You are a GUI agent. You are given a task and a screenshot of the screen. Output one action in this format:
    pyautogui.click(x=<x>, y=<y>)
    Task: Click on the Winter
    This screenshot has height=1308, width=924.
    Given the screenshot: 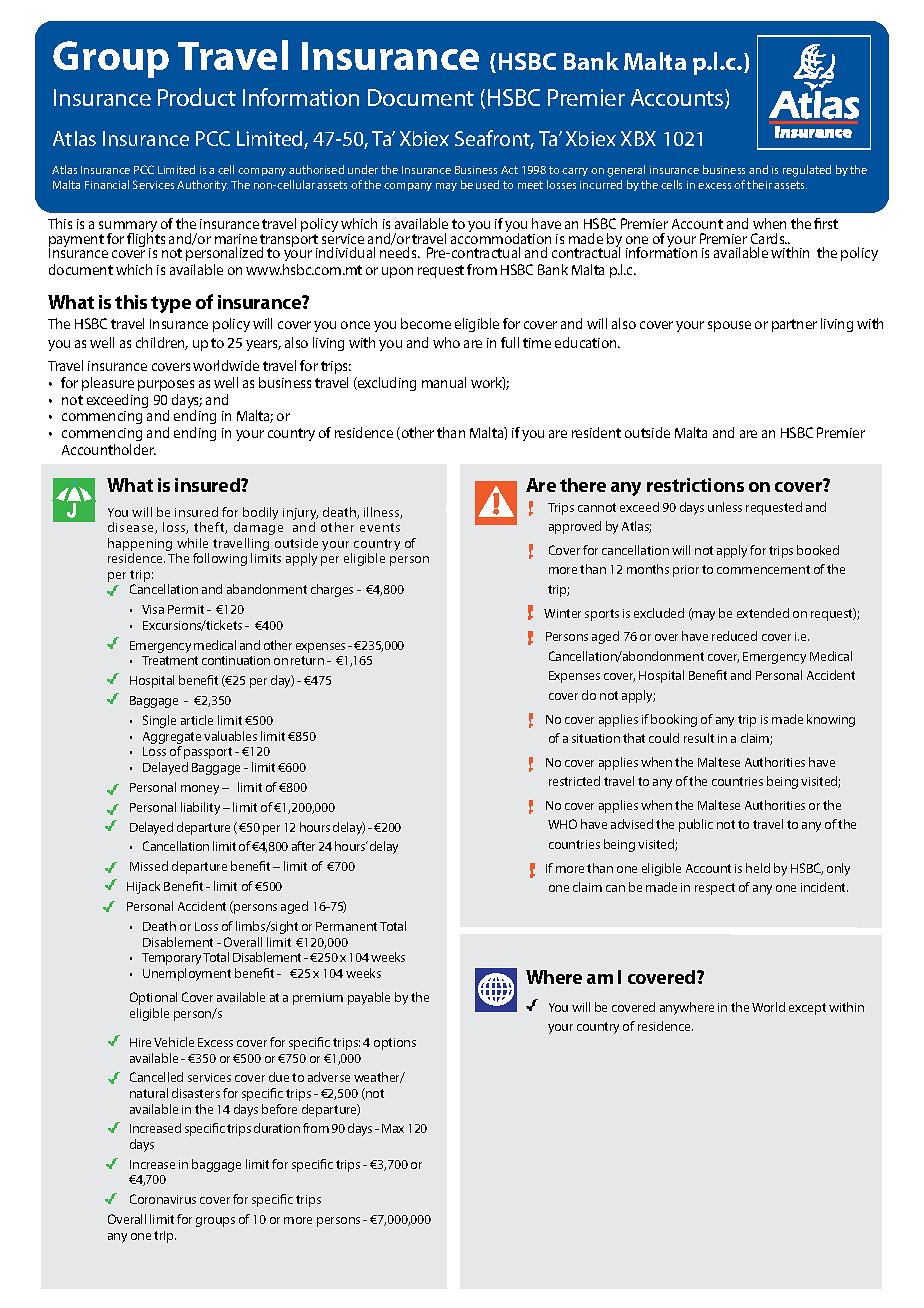 What is the action you would take?
    pyautogui.click(x=562, y=613)
